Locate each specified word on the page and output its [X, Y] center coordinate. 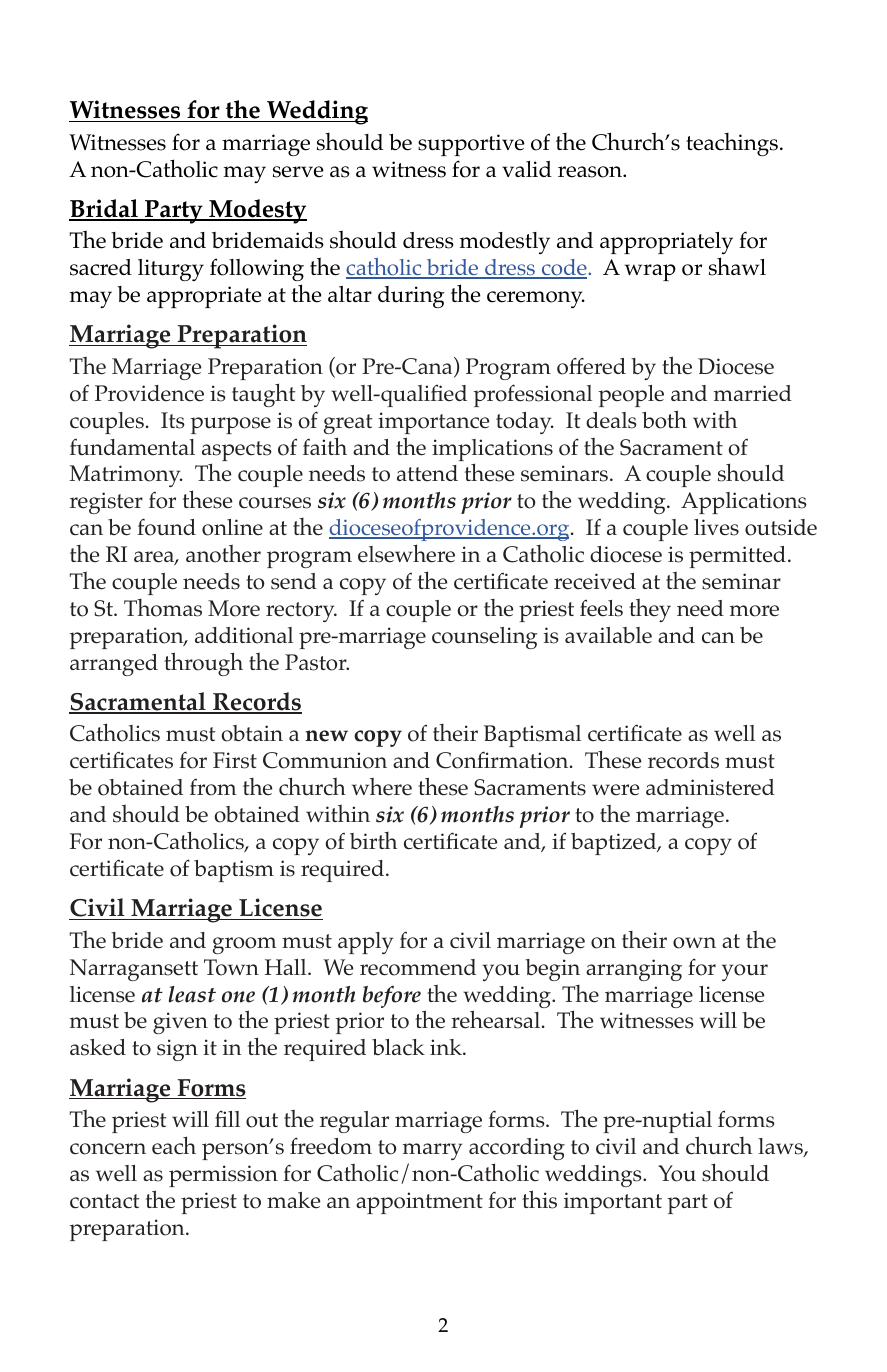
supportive [471, 145]
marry [432, 1151]
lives [716, 527]
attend [427, 473]
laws [781, 1147]
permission [223, 1176]
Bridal [104, 209]
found [166, 527]
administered [710, 787]
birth [373, 840]
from [213, 787]
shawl [737, 266]
